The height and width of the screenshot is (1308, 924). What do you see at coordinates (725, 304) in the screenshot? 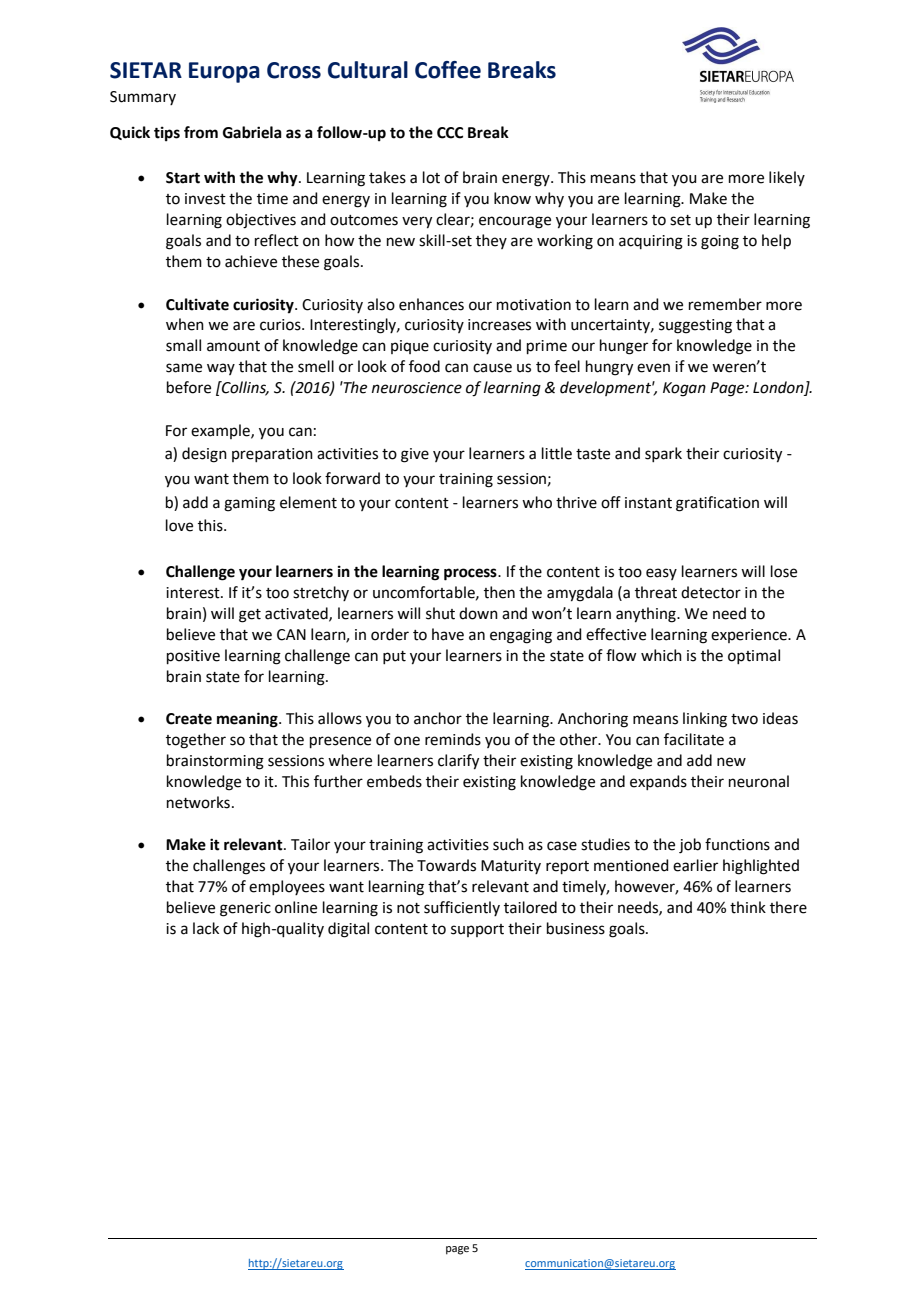
I see `remember` at bounding box center [725, 304].
